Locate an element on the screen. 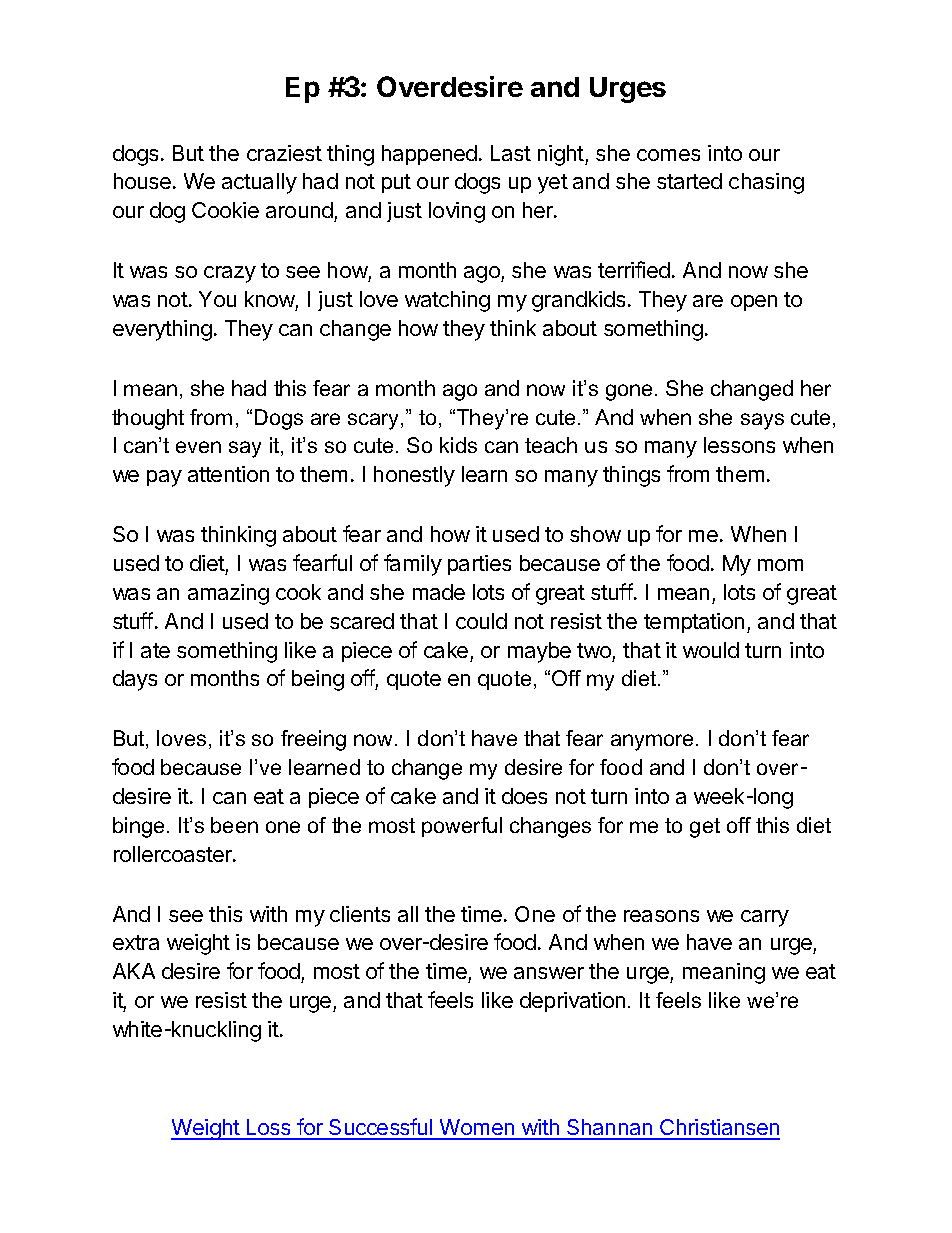 The width and height of the screenshot is (952, 1233). would is located at coordinates (711, 650).
